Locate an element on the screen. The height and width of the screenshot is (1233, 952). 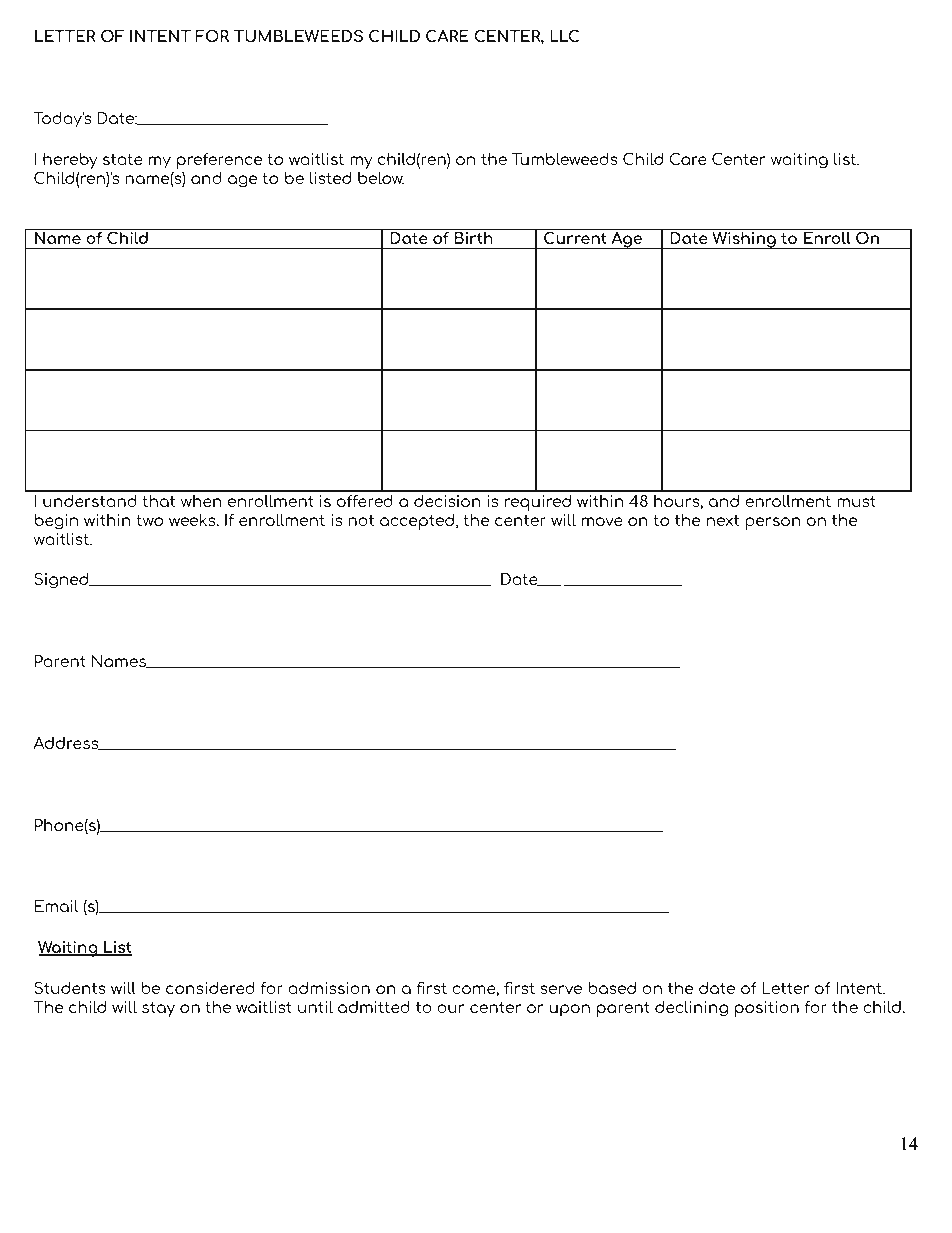
position is located at coordinates (767, 1009).
